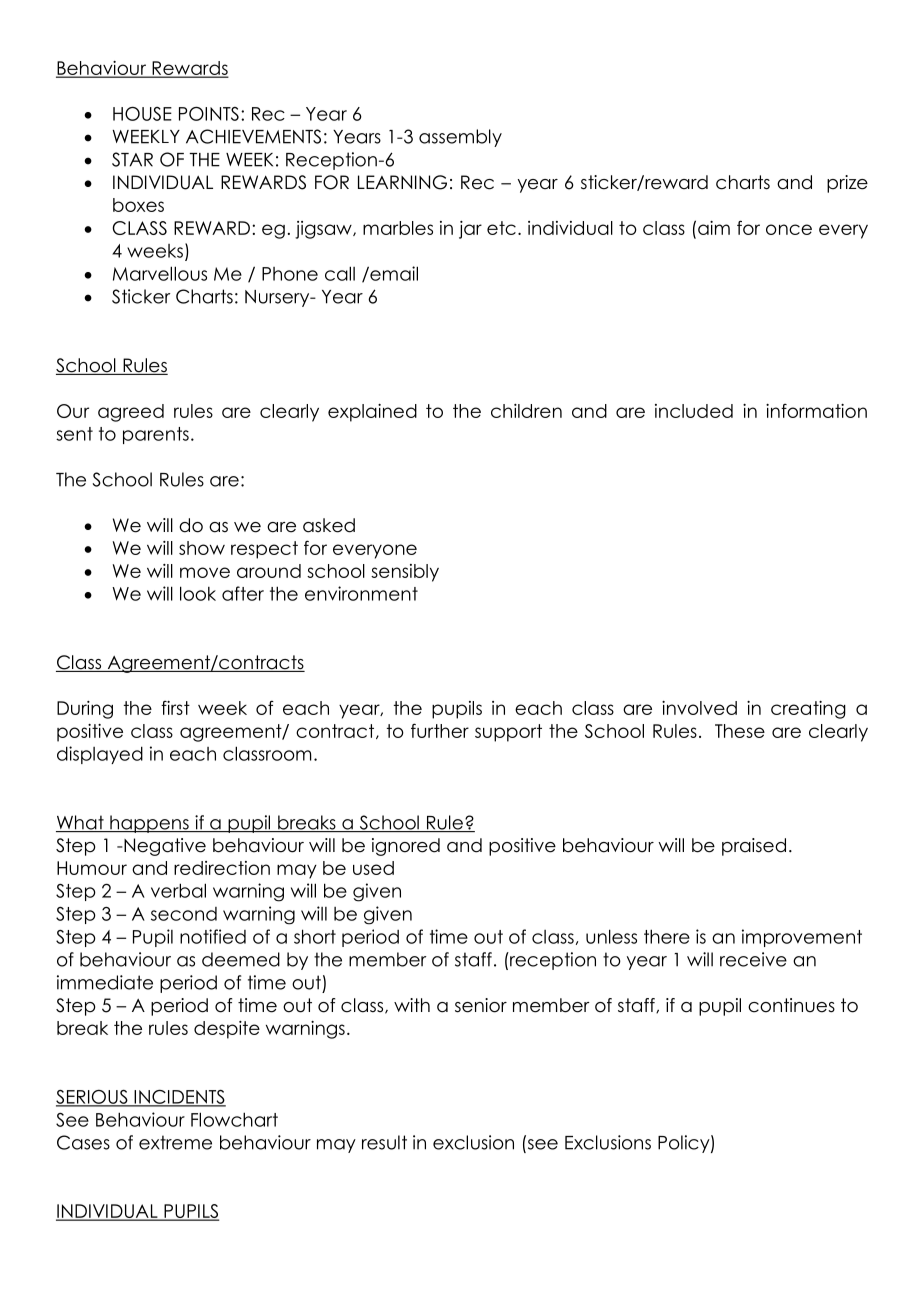 The height and width of the screenshot is (1308, 924). What do you see at coordinates (131, 413) in the screenshot?
I see `agreed` at bounding box center [131, 413].
